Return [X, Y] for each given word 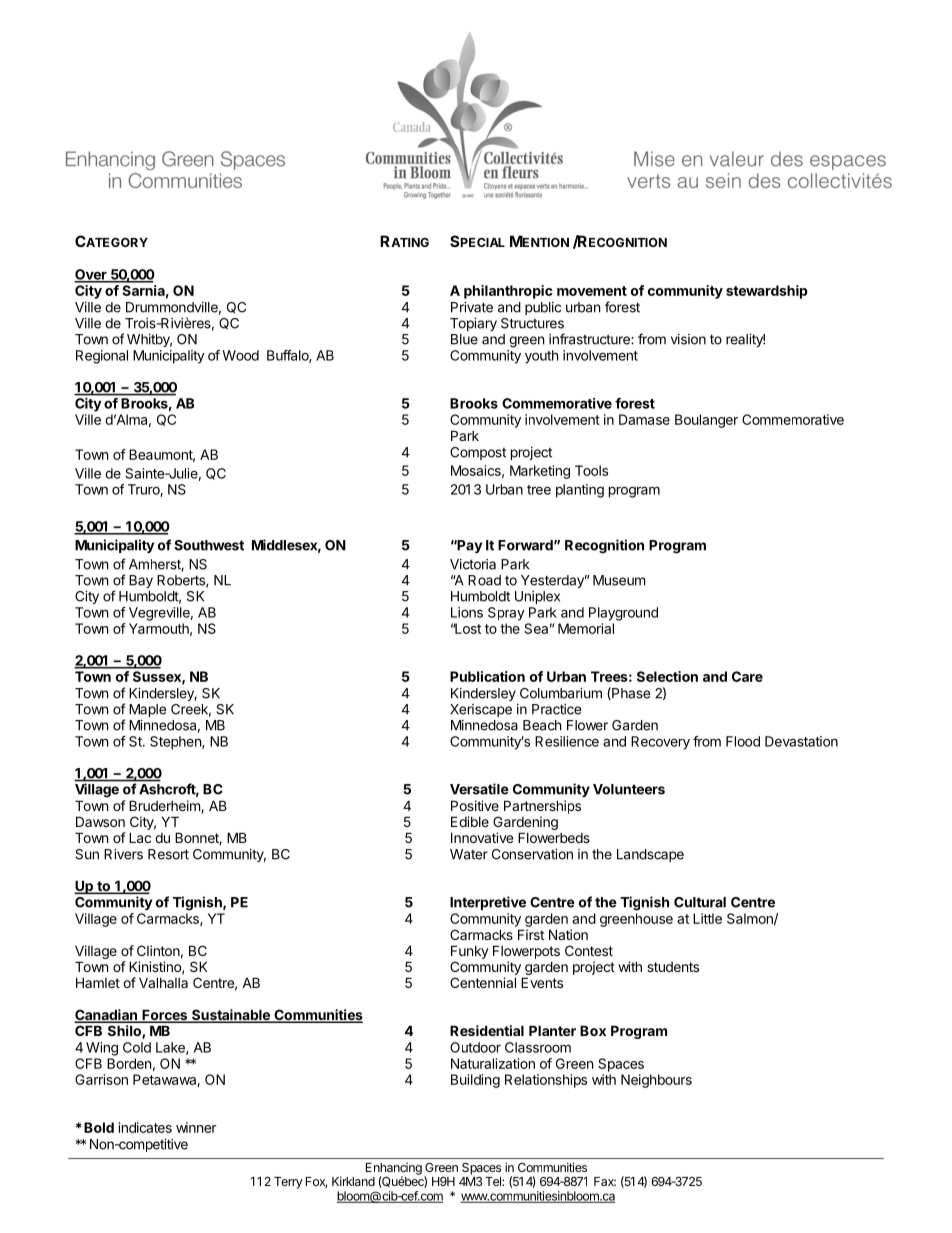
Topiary [473, 324]
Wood [240, 355]
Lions [467, 612]
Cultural [700, 902]
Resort [168, 854]
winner [196, 1127]
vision [688, 339]
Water [469, 854]
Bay [141, 581]
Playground [623, 614]
